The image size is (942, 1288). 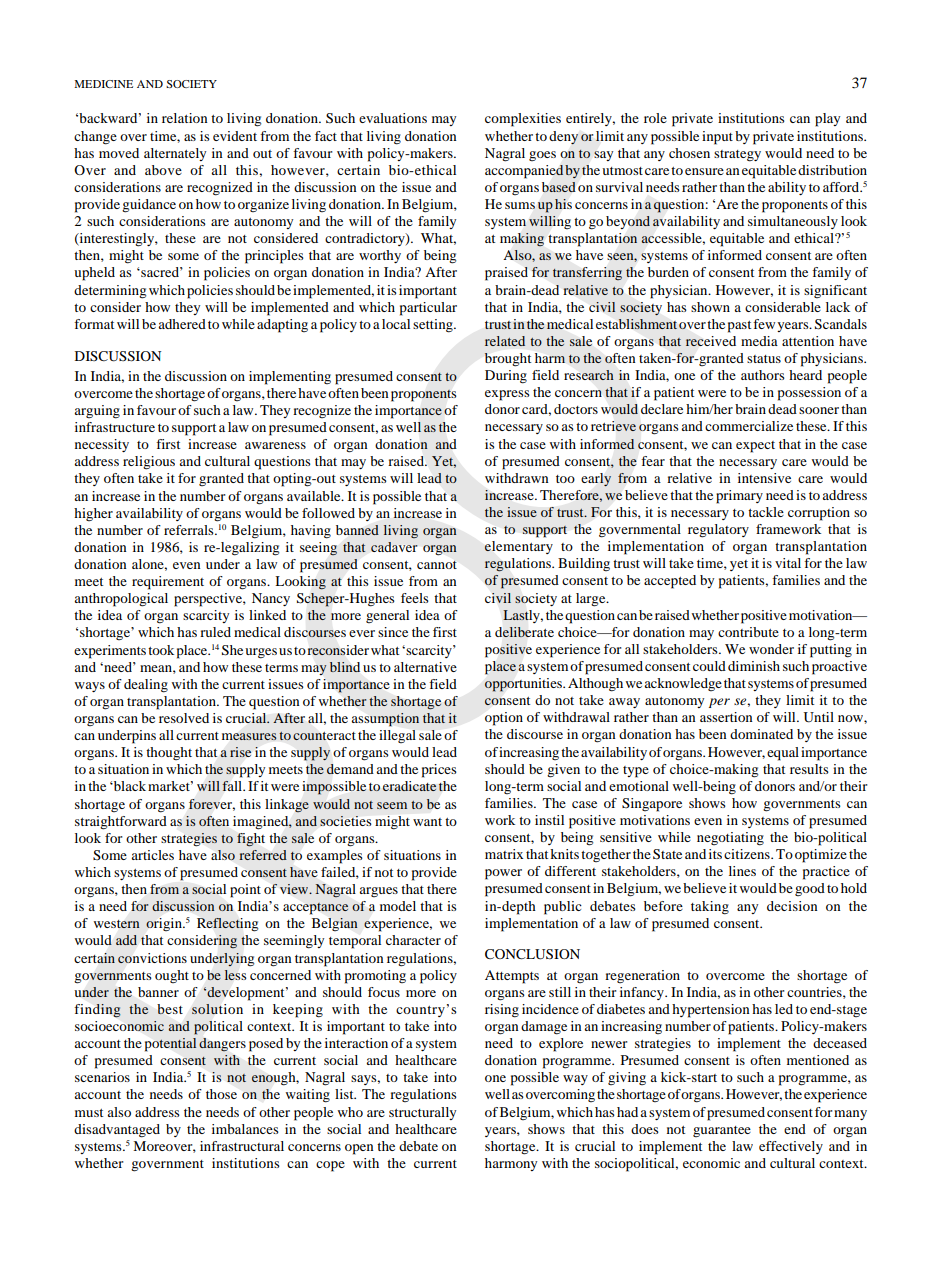 I want to click on adhered, so click(x=182, y=324).
